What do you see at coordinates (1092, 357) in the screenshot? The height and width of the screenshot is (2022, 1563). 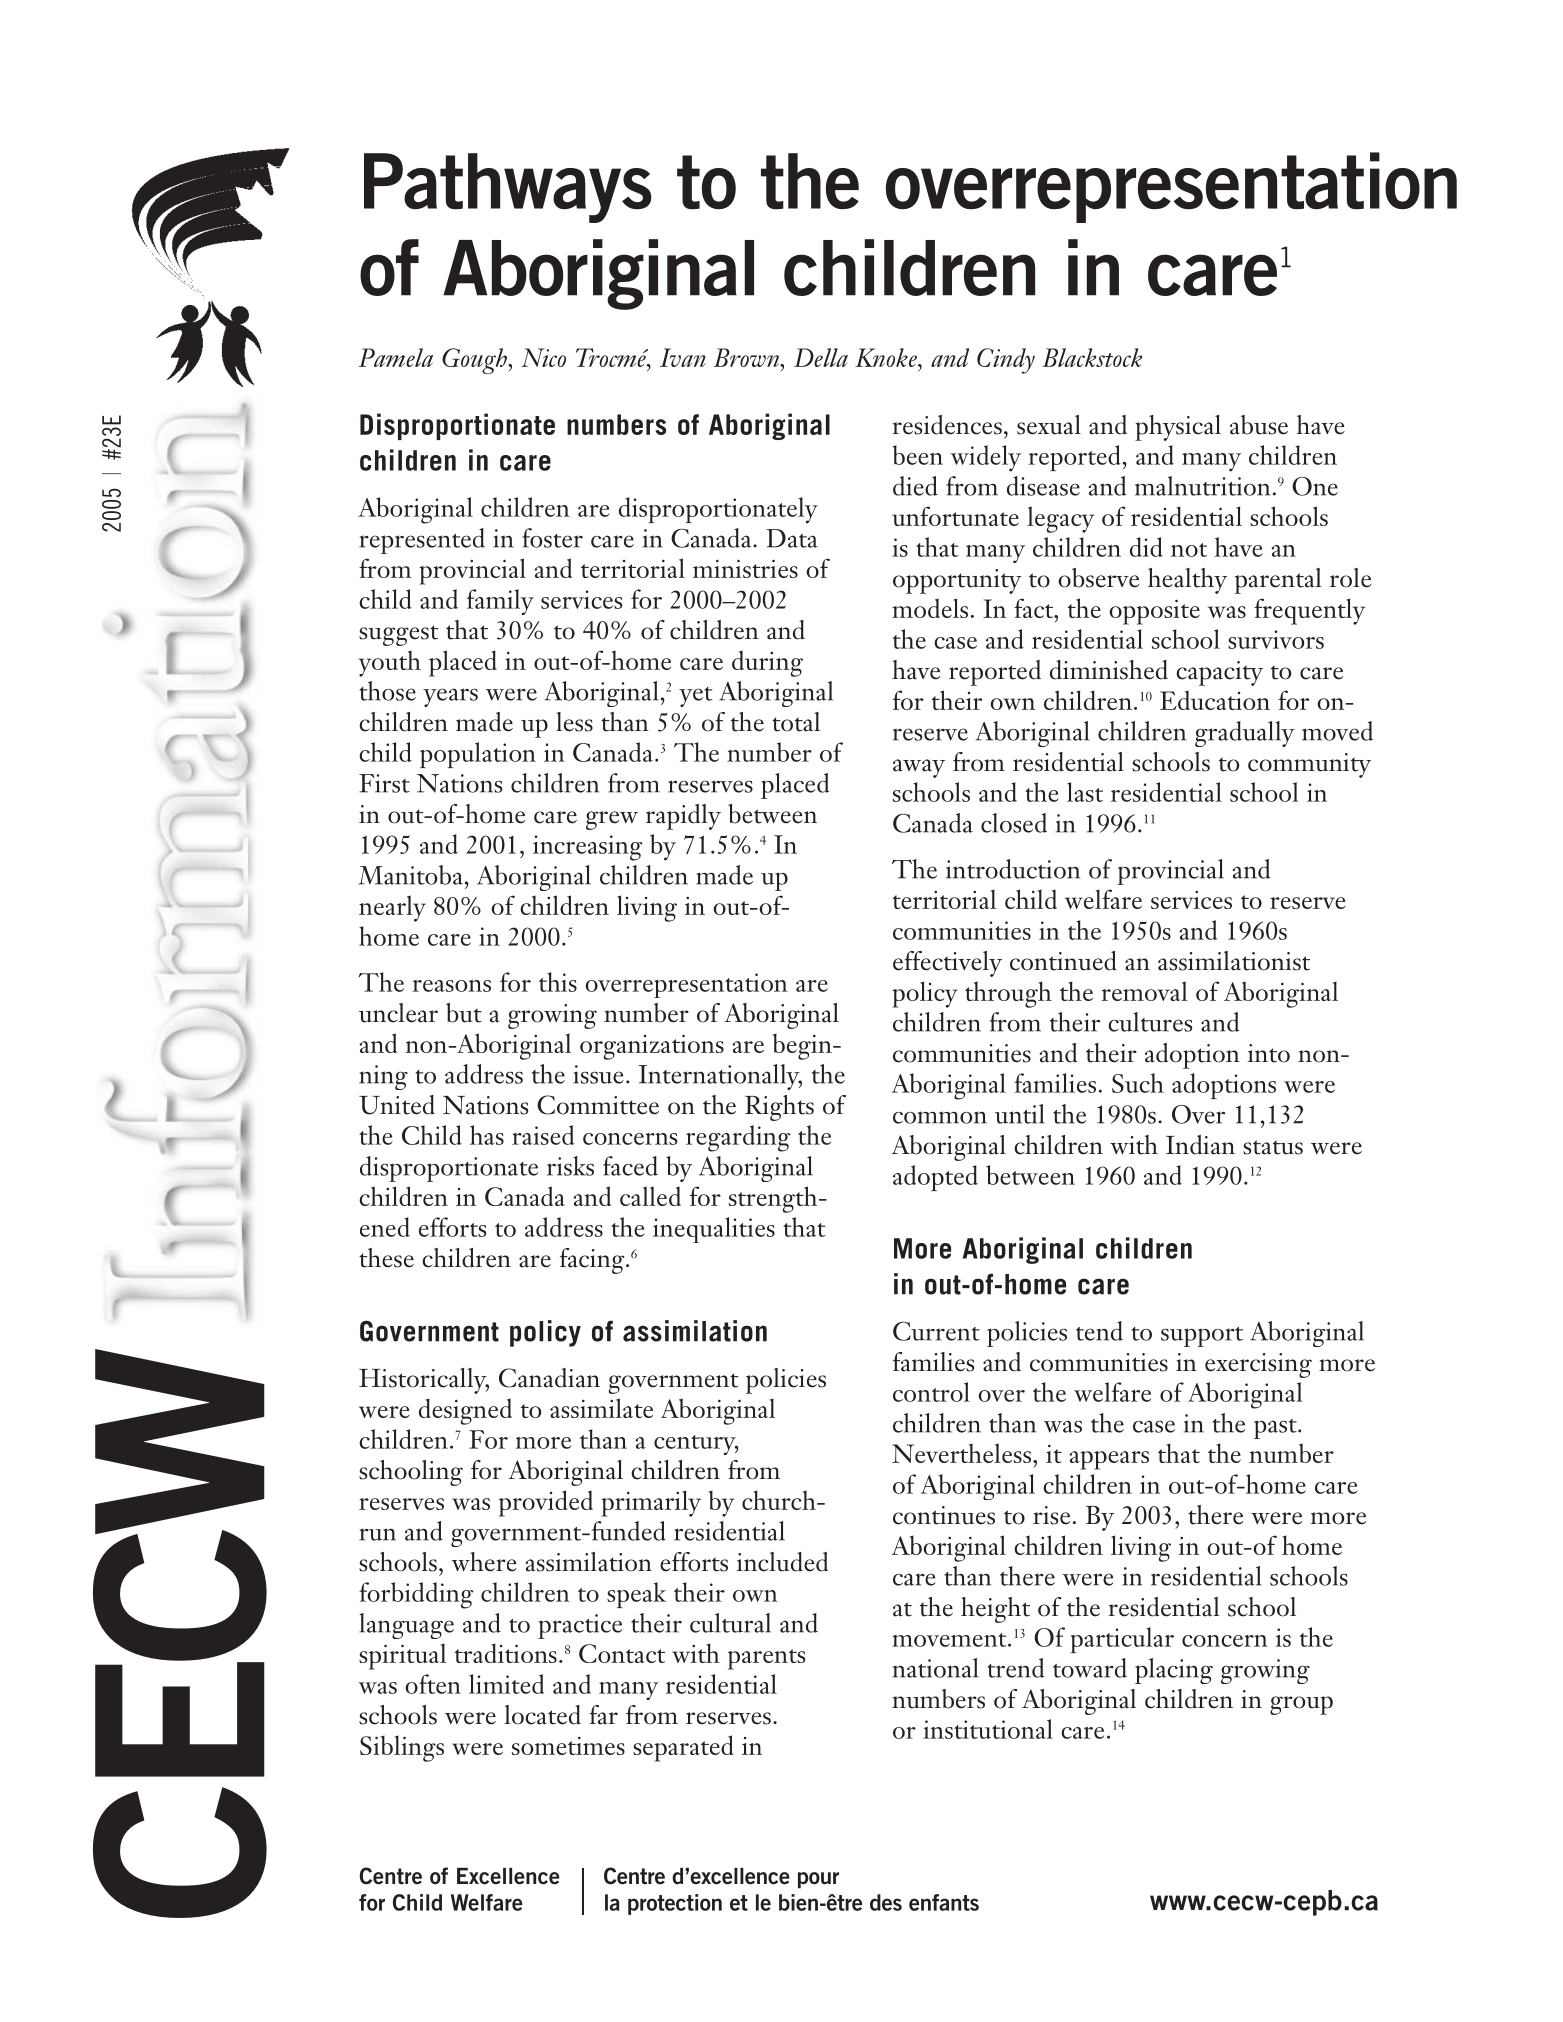 I see `Blackstock` at bounding box center [1092, 357].
